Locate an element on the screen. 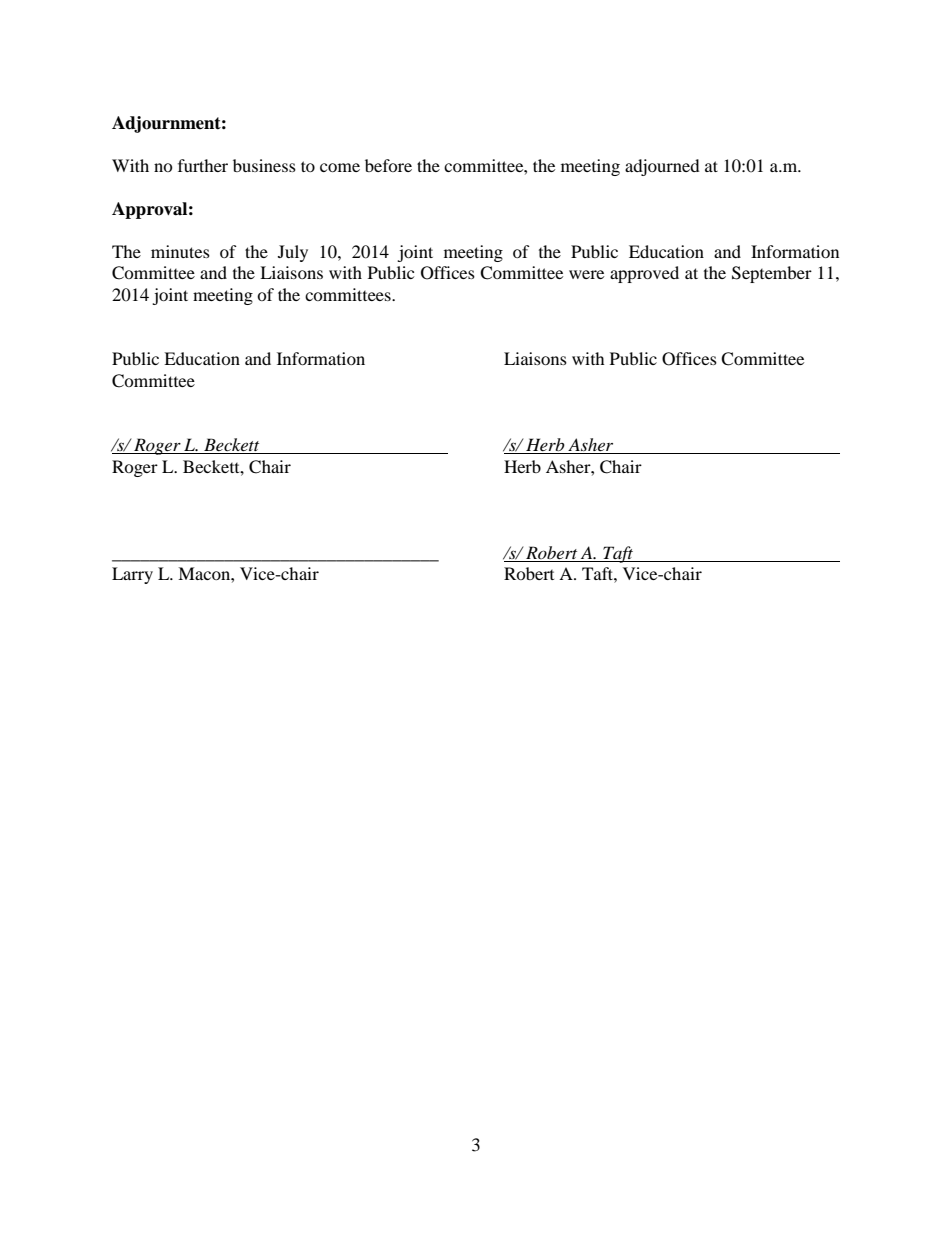  further is located at coordinates (203, 165).
